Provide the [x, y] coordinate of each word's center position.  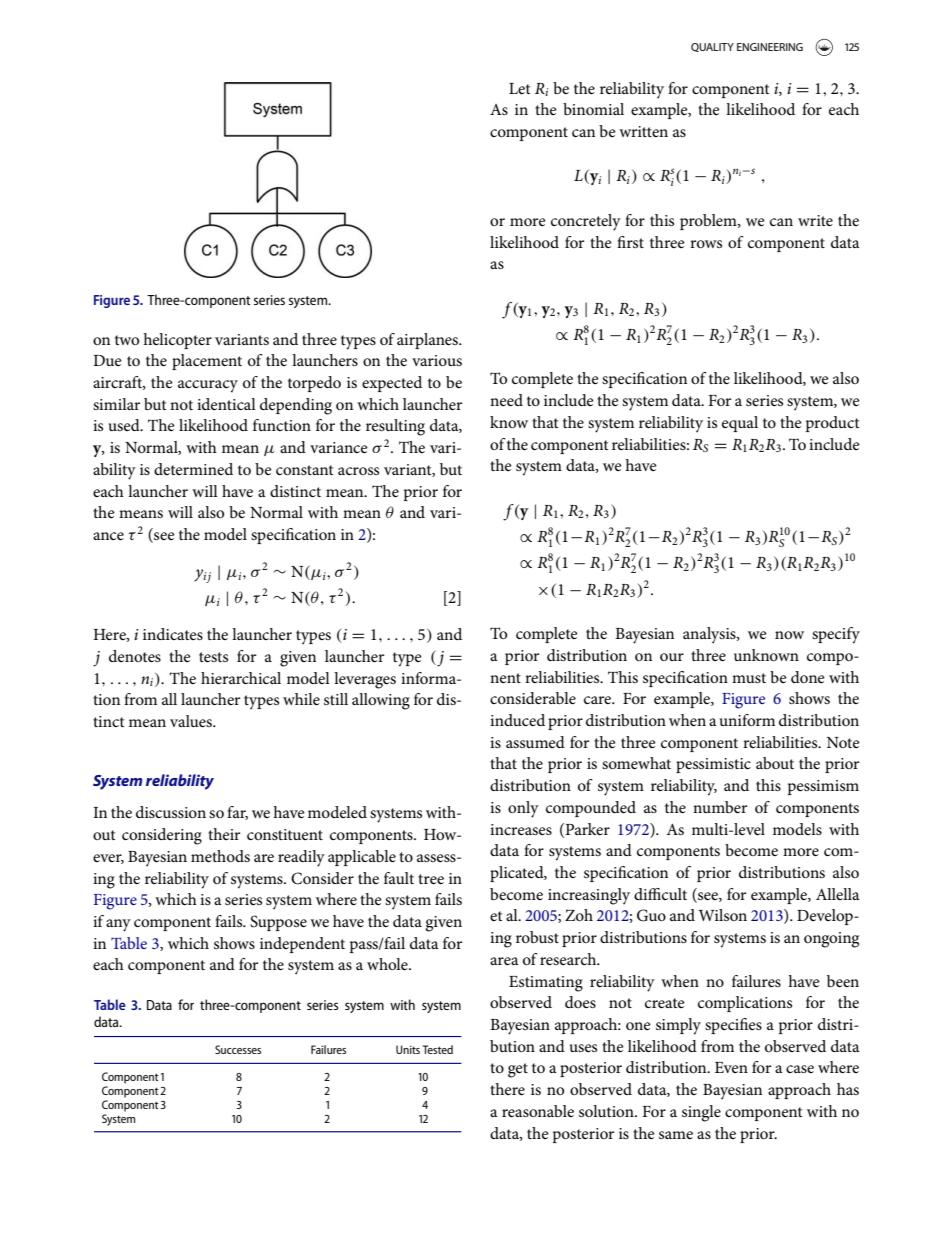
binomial [593, 109]
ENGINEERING [770, 47]
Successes [238, 1049]
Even [731, 1067]
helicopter [177, 341]
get [518, 1070]
